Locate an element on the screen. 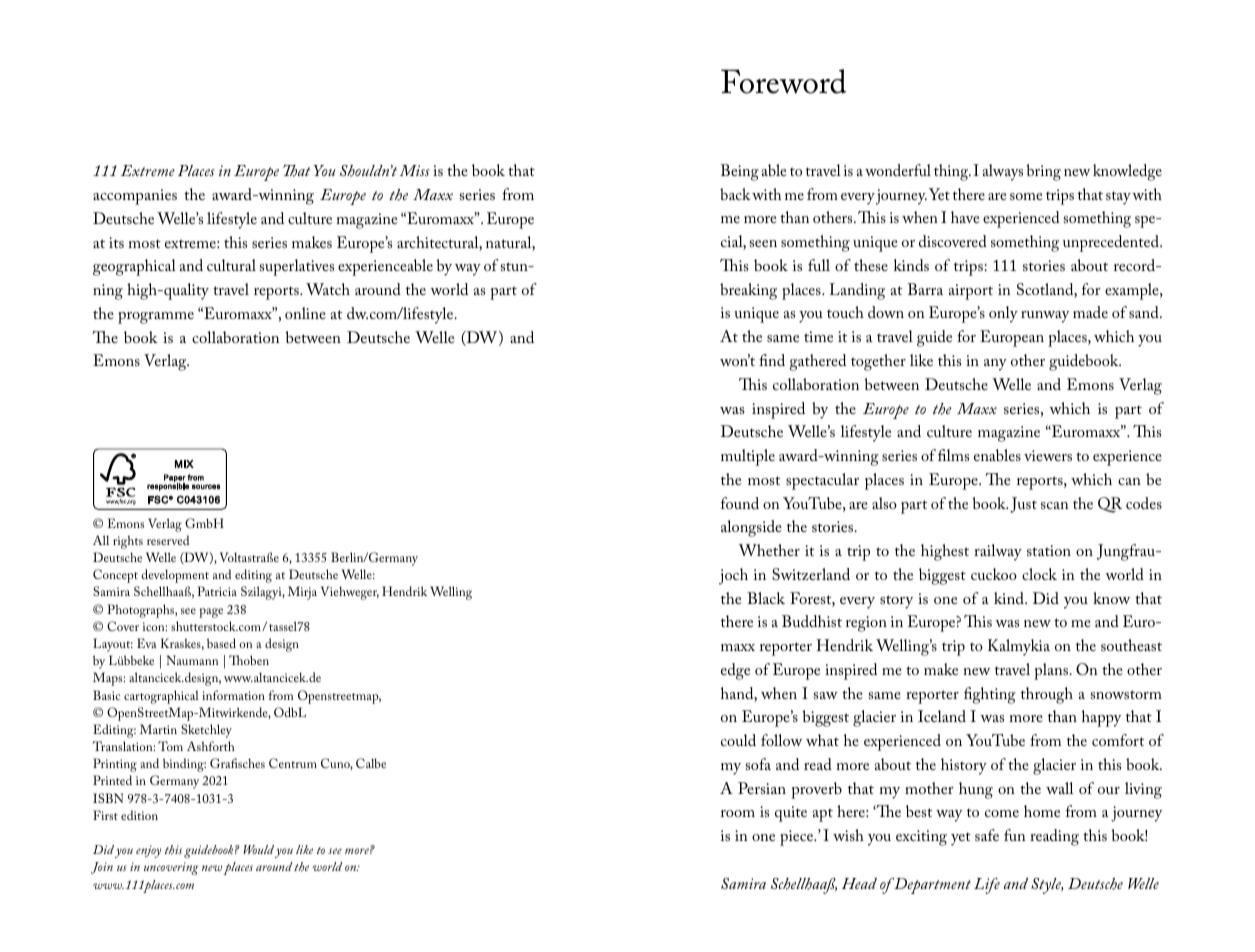 The height and width of the screenshot is (952, 1255). clock is located at coordinates (1039, 574).
